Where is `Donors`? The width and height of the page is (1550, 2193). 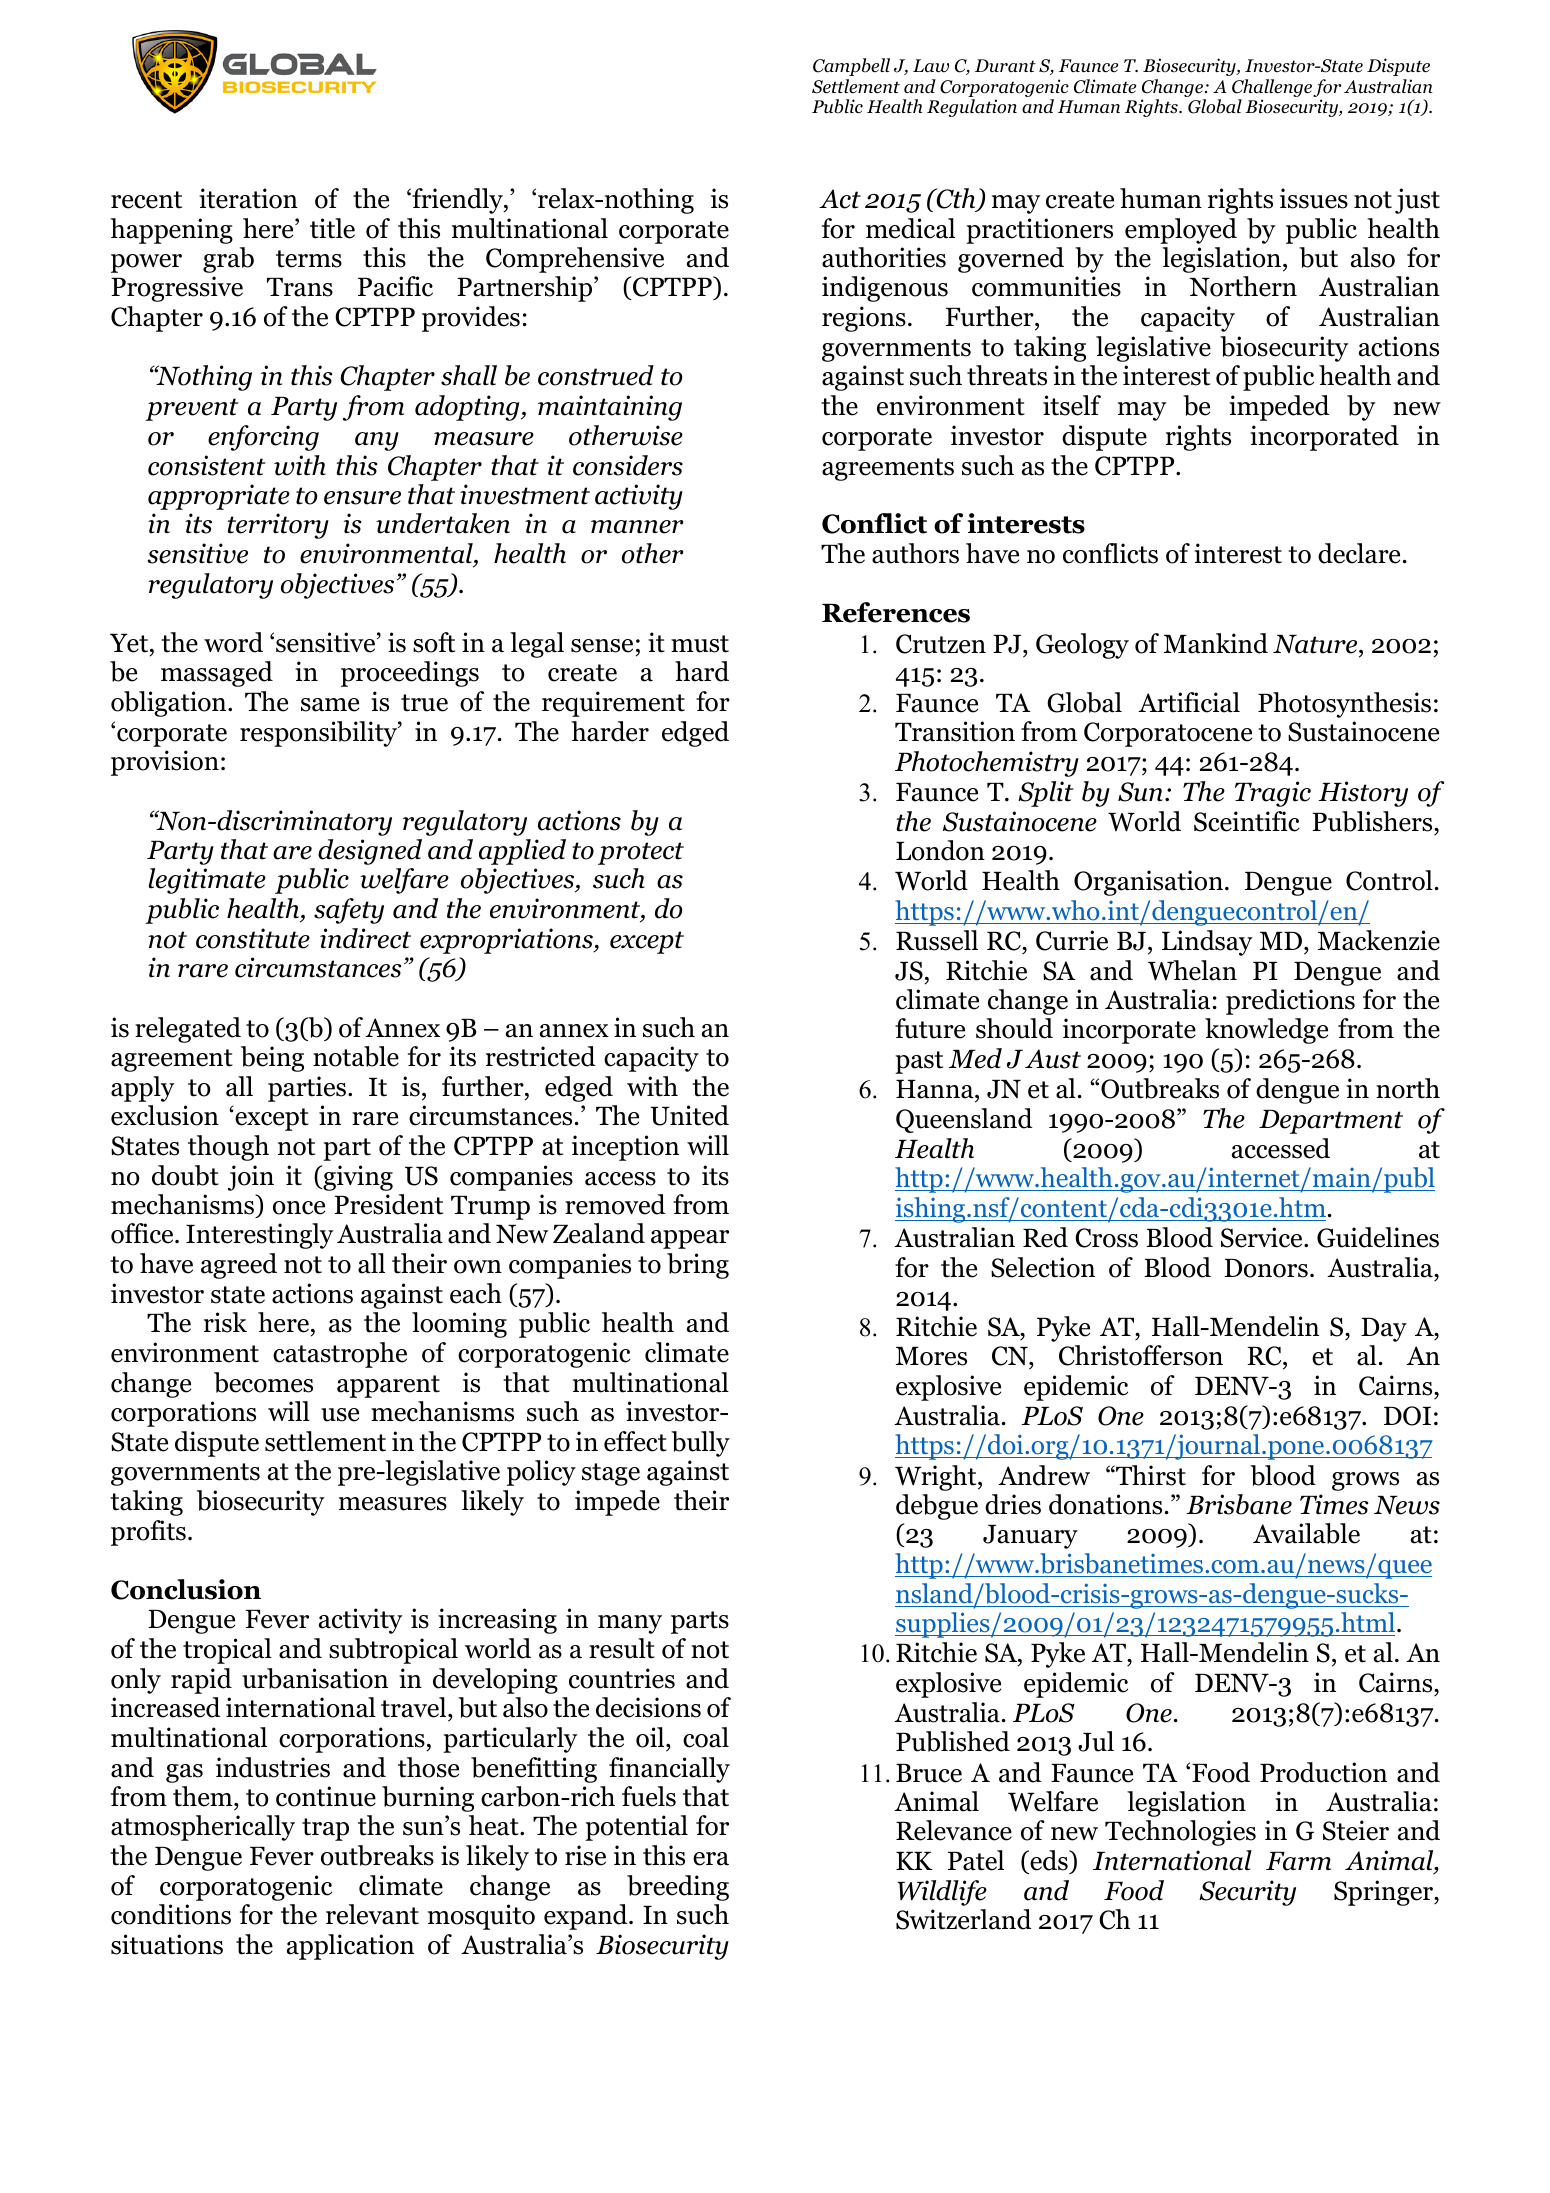
Donors is located at coordinates (1266, 1268).
